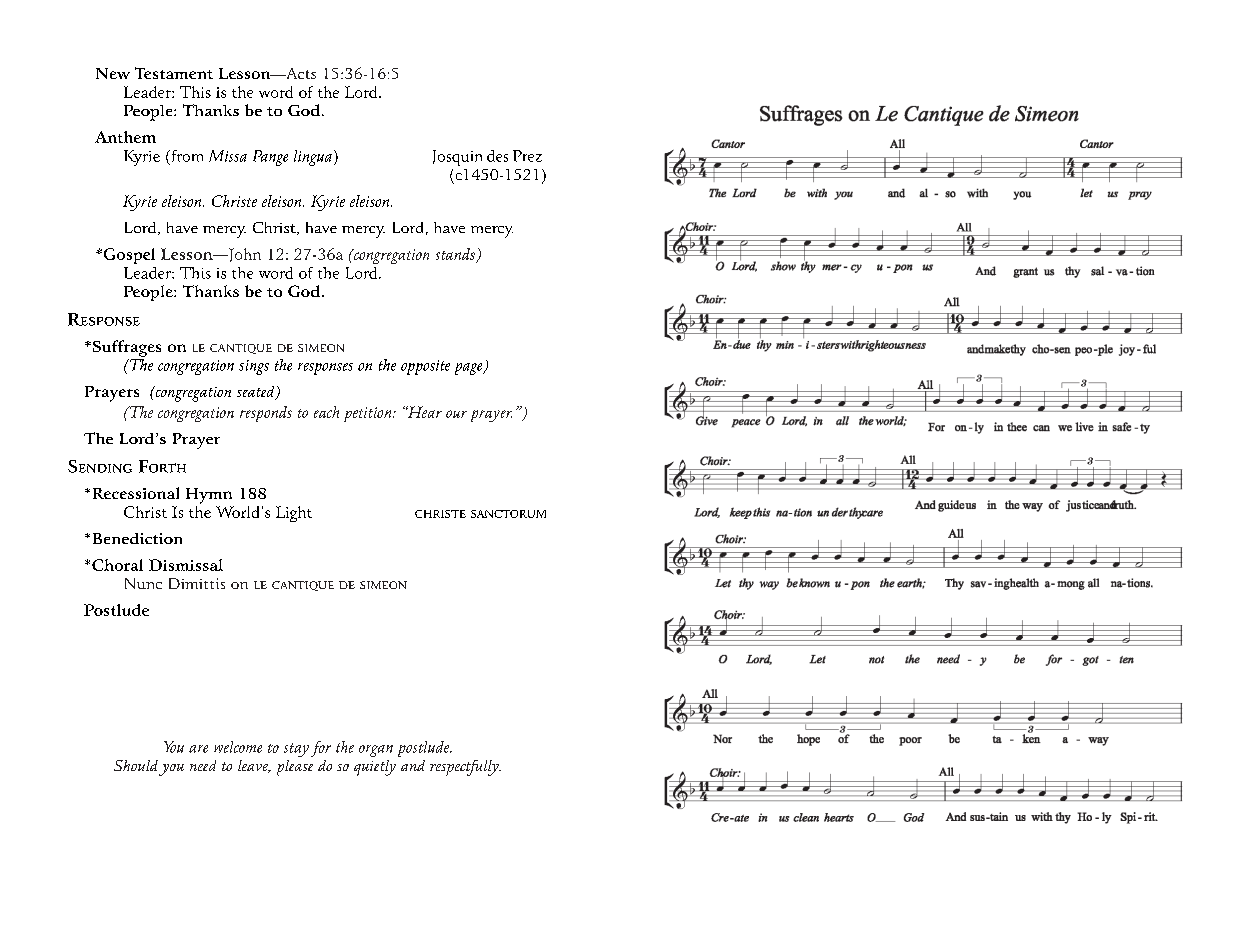  Describe the element at coordinates (314, 158) in the image. I see `lingua` at that location.
